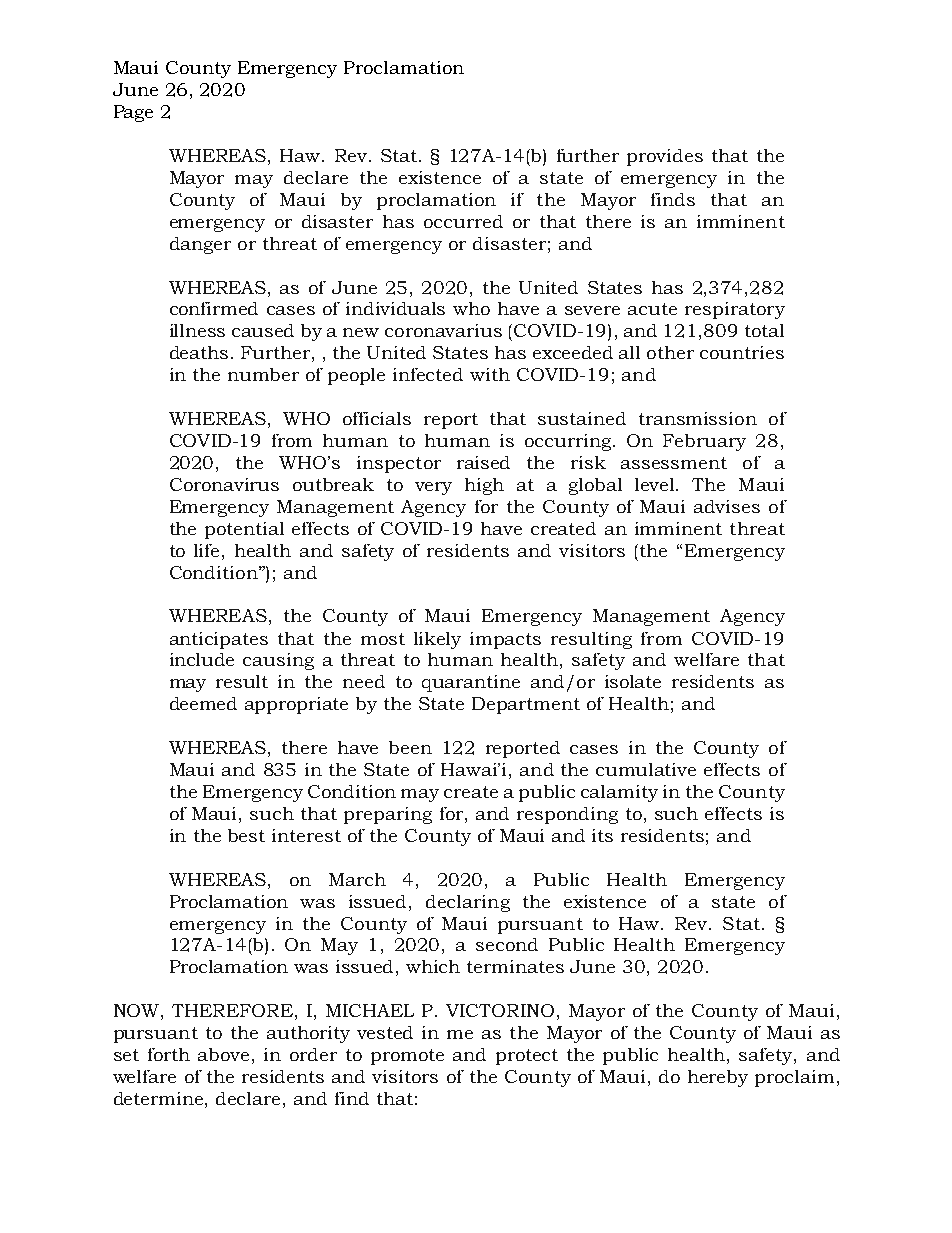 The height and width of the document is (1233, 952). What do you see at coordinates (727, 506) in the document?
I see `advises` at bounding box center [727, 506].
